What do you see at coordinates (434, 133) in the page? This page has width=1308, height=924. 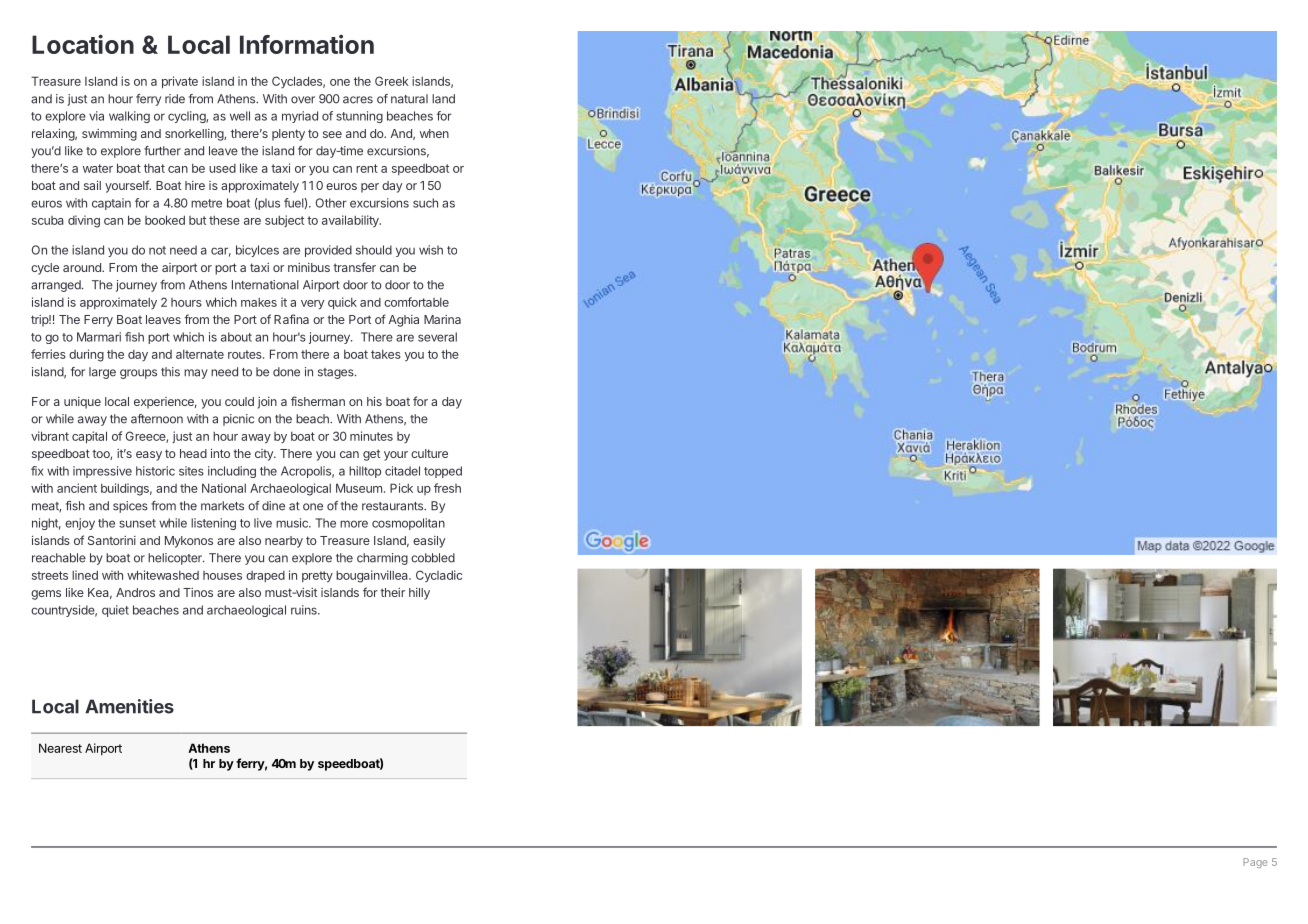 I see `when` at bounding box center [434, 133].
